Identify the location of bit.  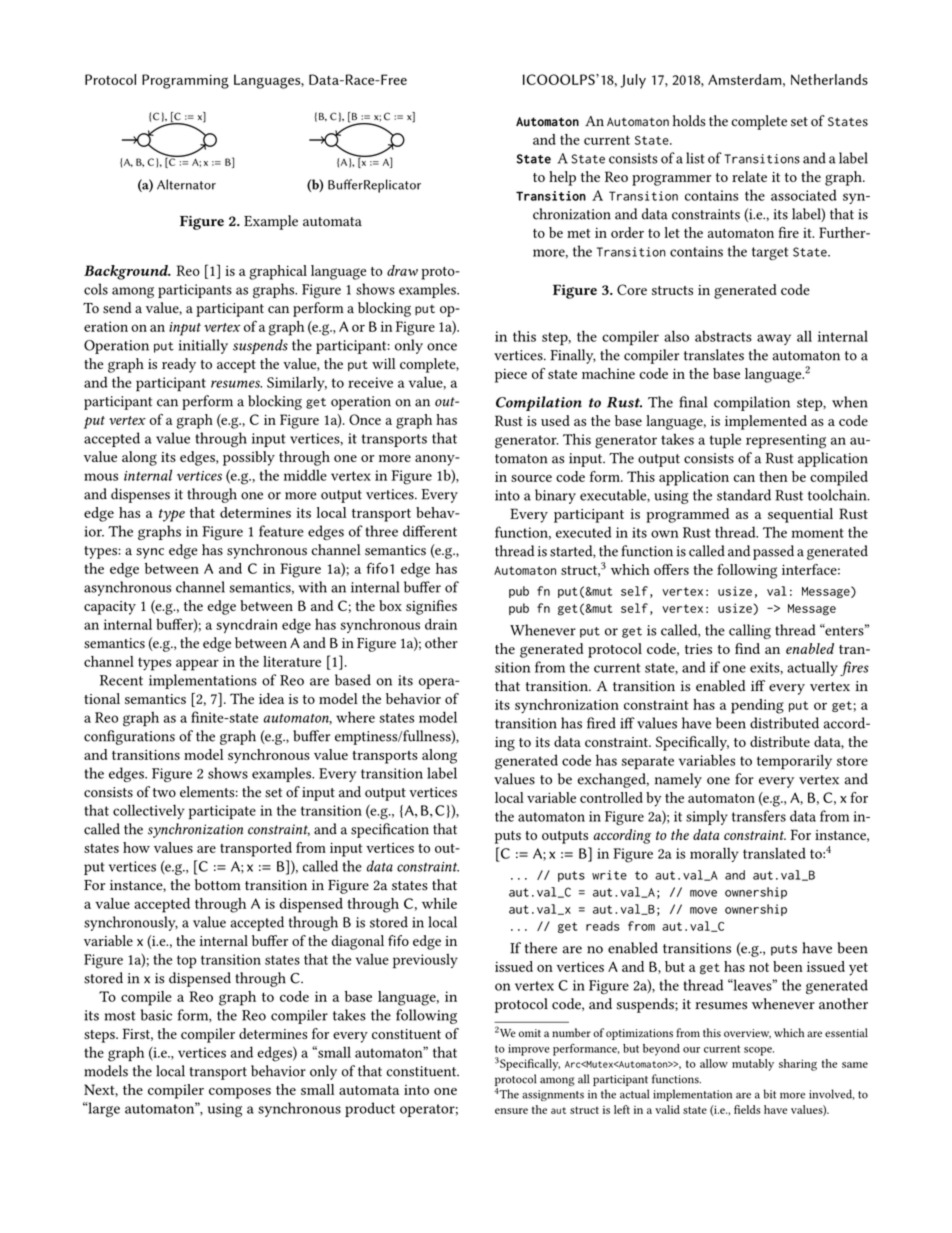
(770, 1094).
